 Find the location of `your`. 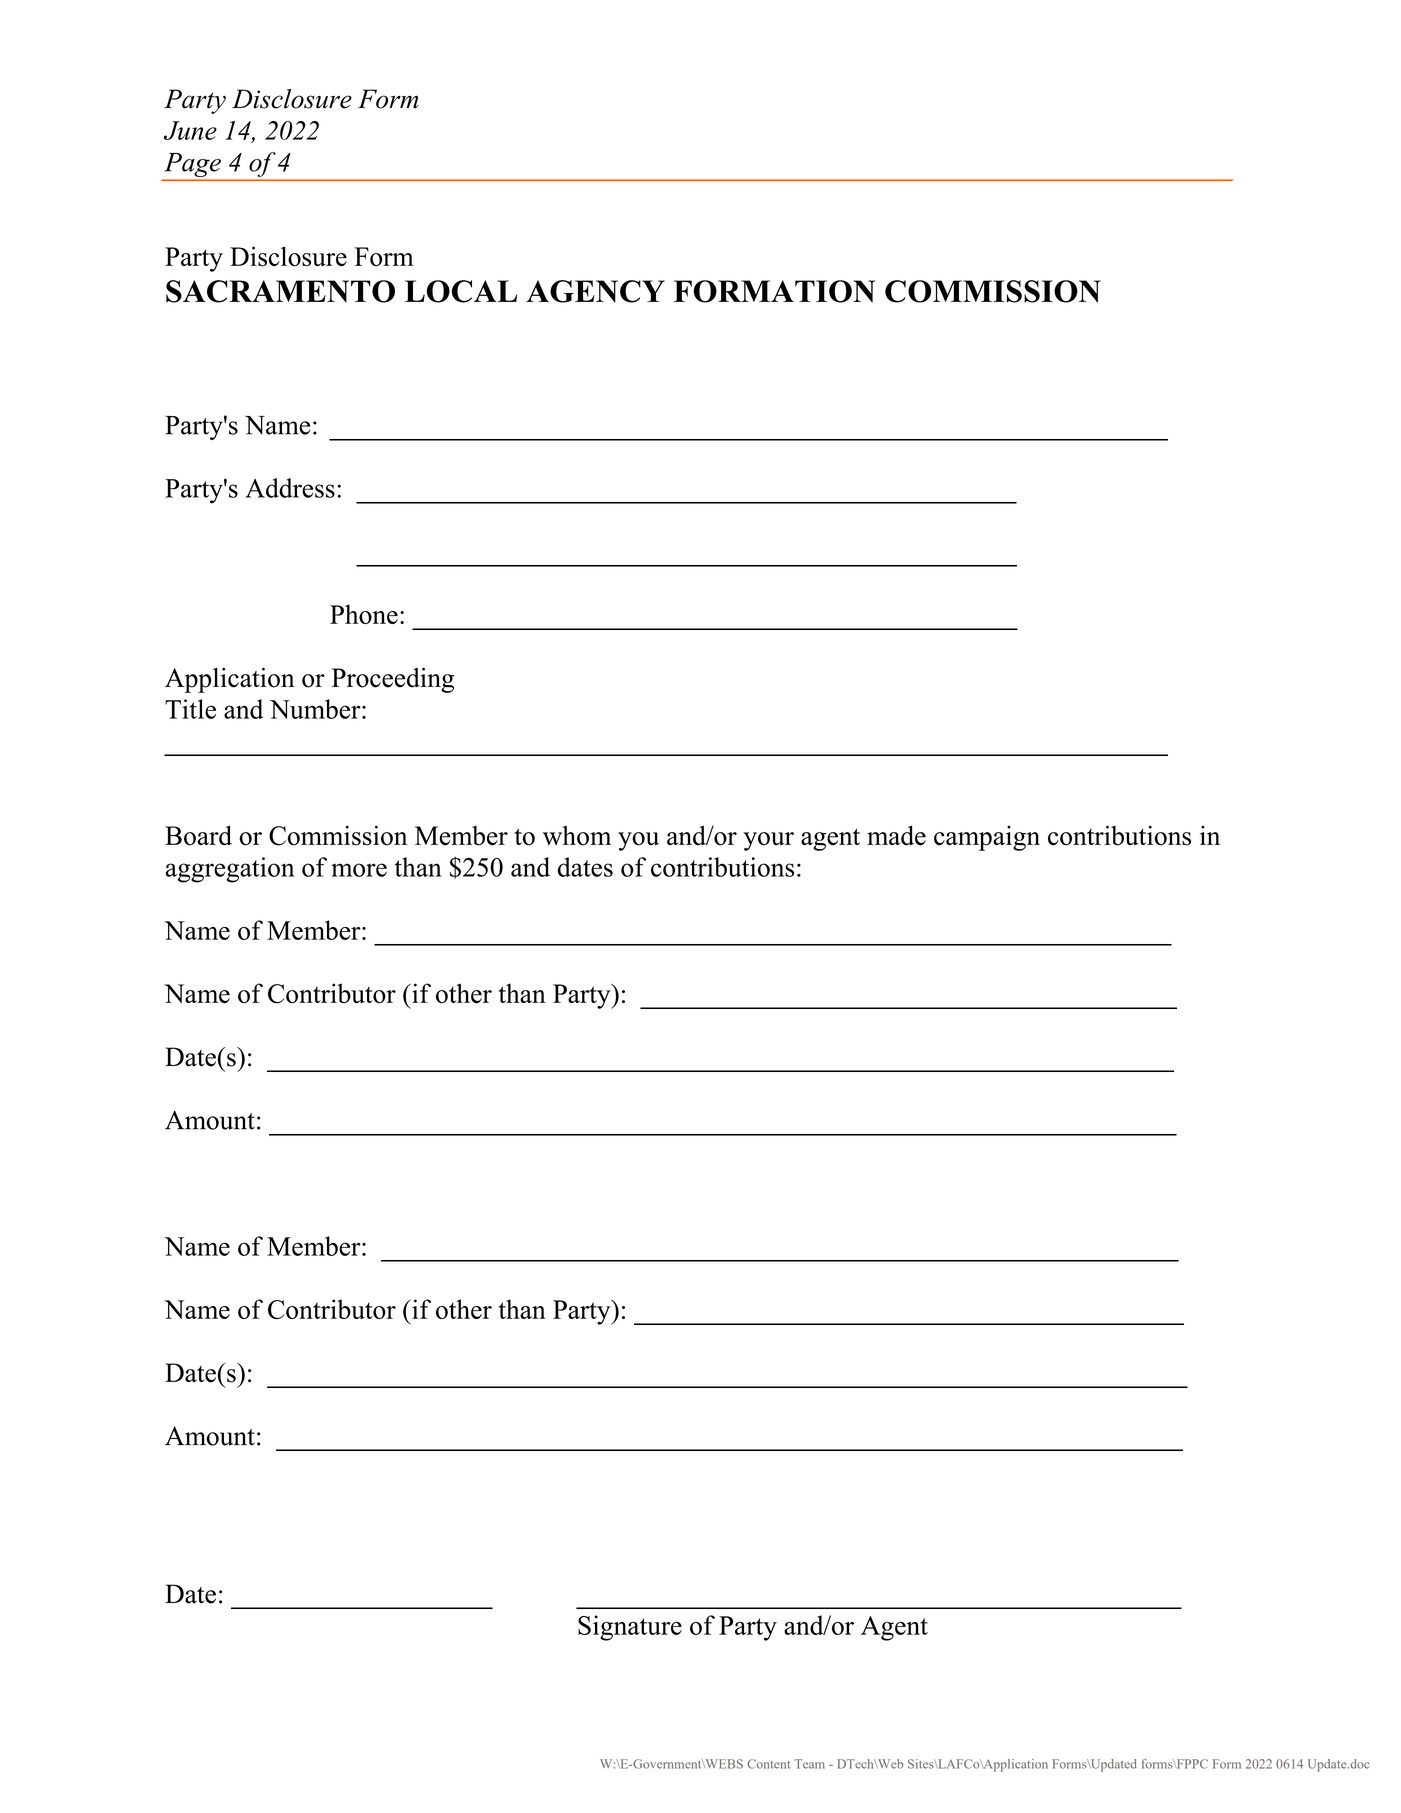

your is located at coordinates (768, 841).
